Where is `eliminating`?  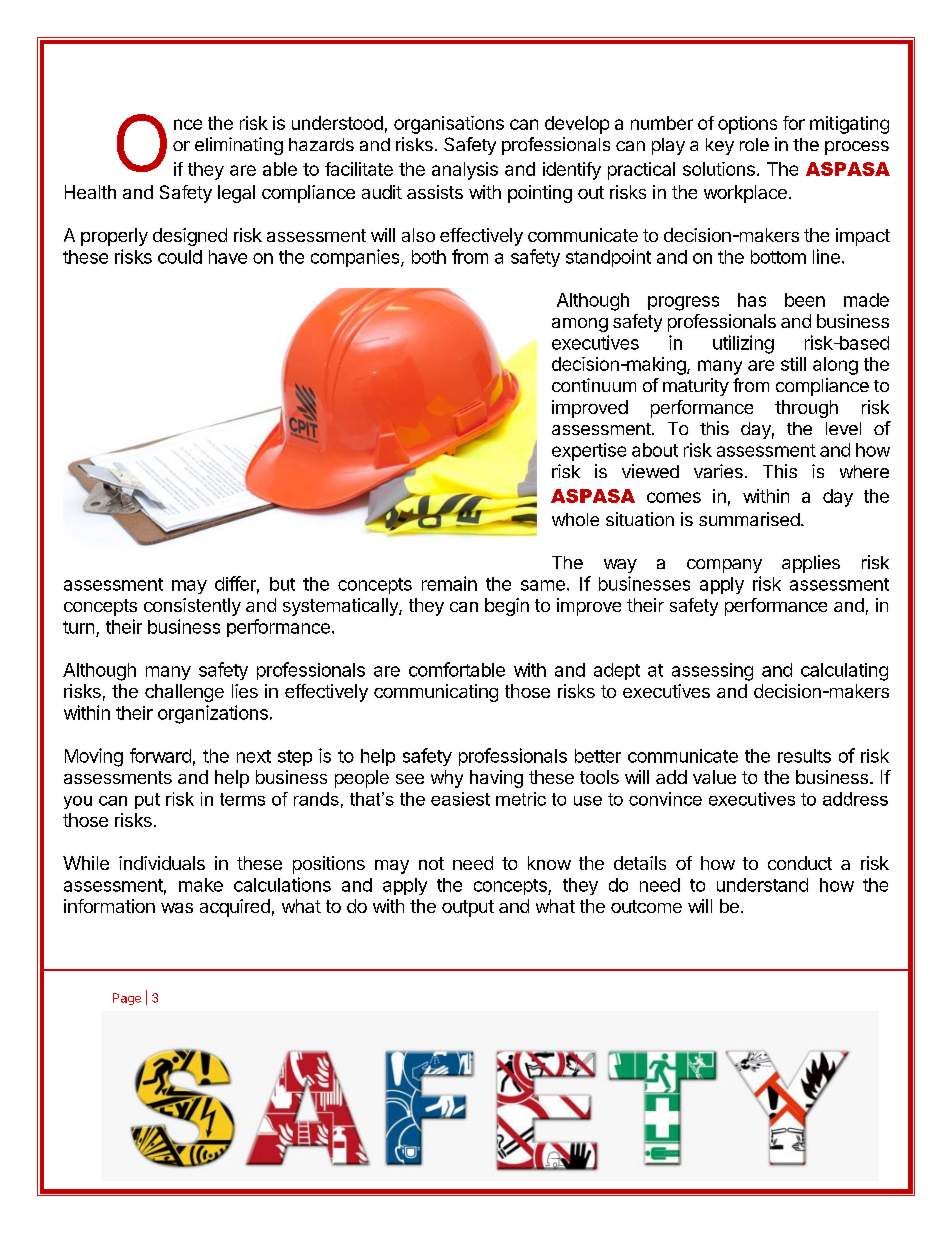
eliminating is located at coordinates (239, 146).
